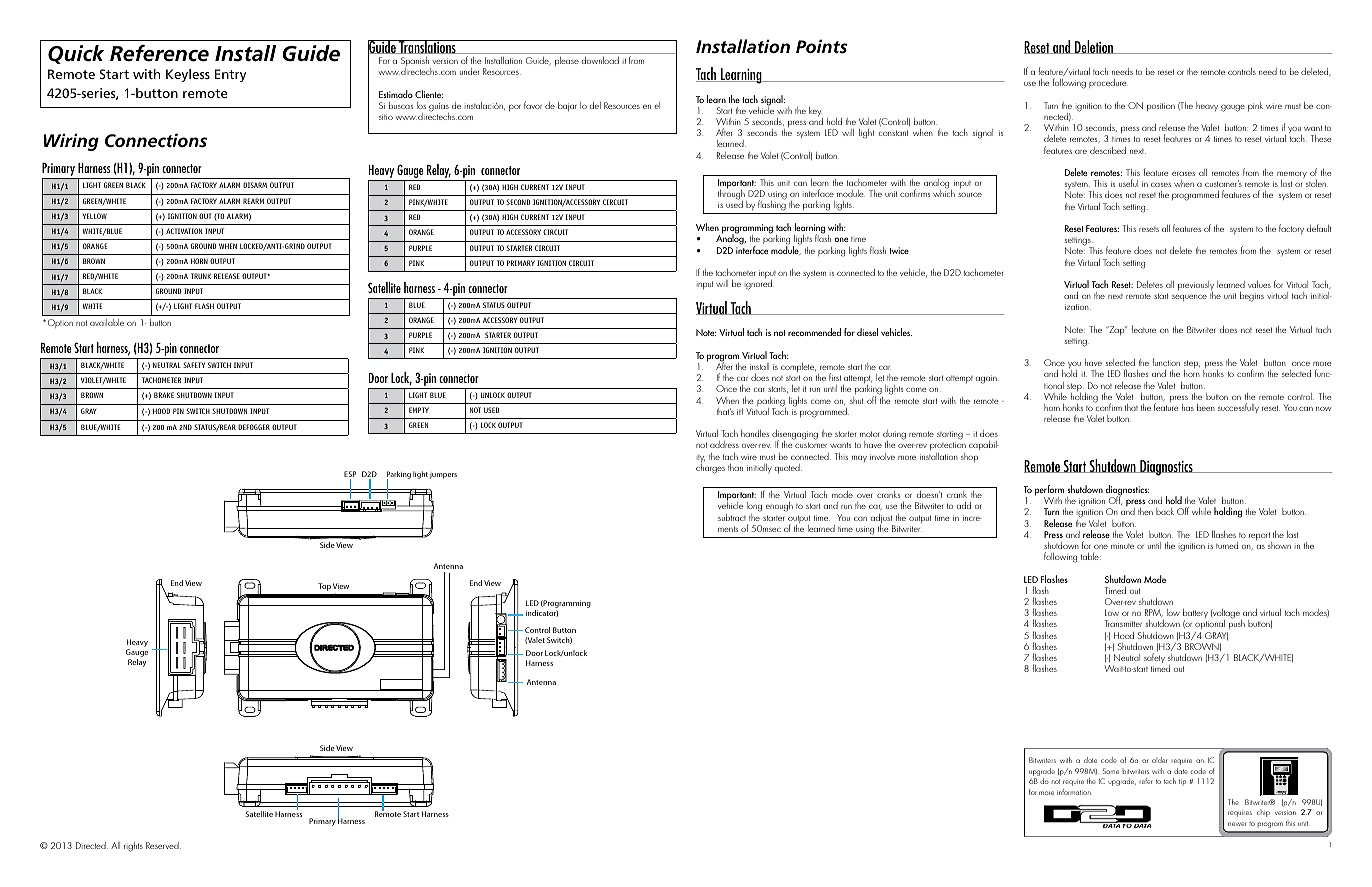  Describe the element at coordinates (1188, 407) in the image. I see `has` at that location.
